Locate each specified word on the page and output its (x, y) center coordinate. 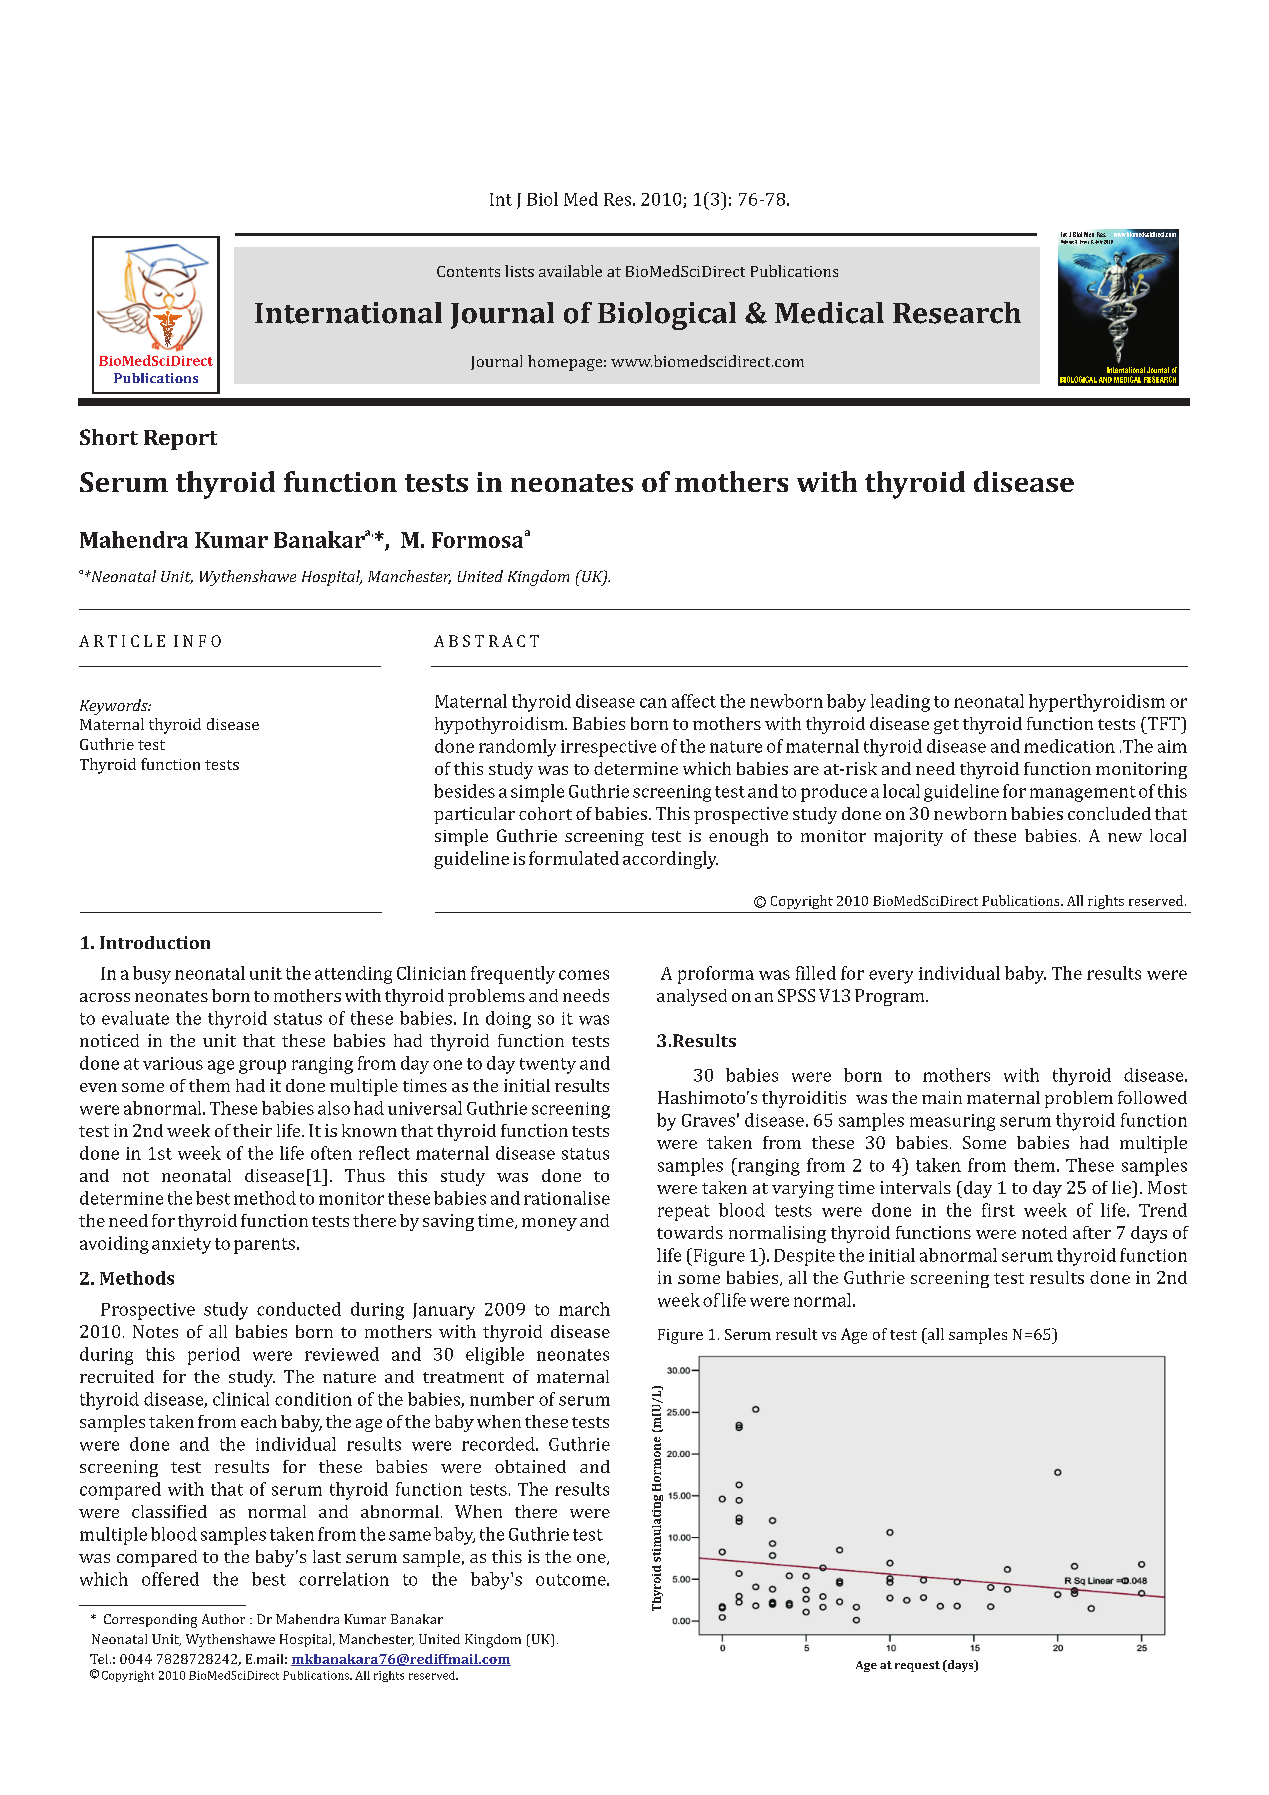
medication (1069, 746)
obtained (530, 1466)
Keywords (115, 707)
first (998, 1210)
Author (223, 1619)
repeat (684, 1213)
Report (180, 440)
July (1099, 242)
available (570, 271)
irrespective (608, 748)
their (252, 1130)
